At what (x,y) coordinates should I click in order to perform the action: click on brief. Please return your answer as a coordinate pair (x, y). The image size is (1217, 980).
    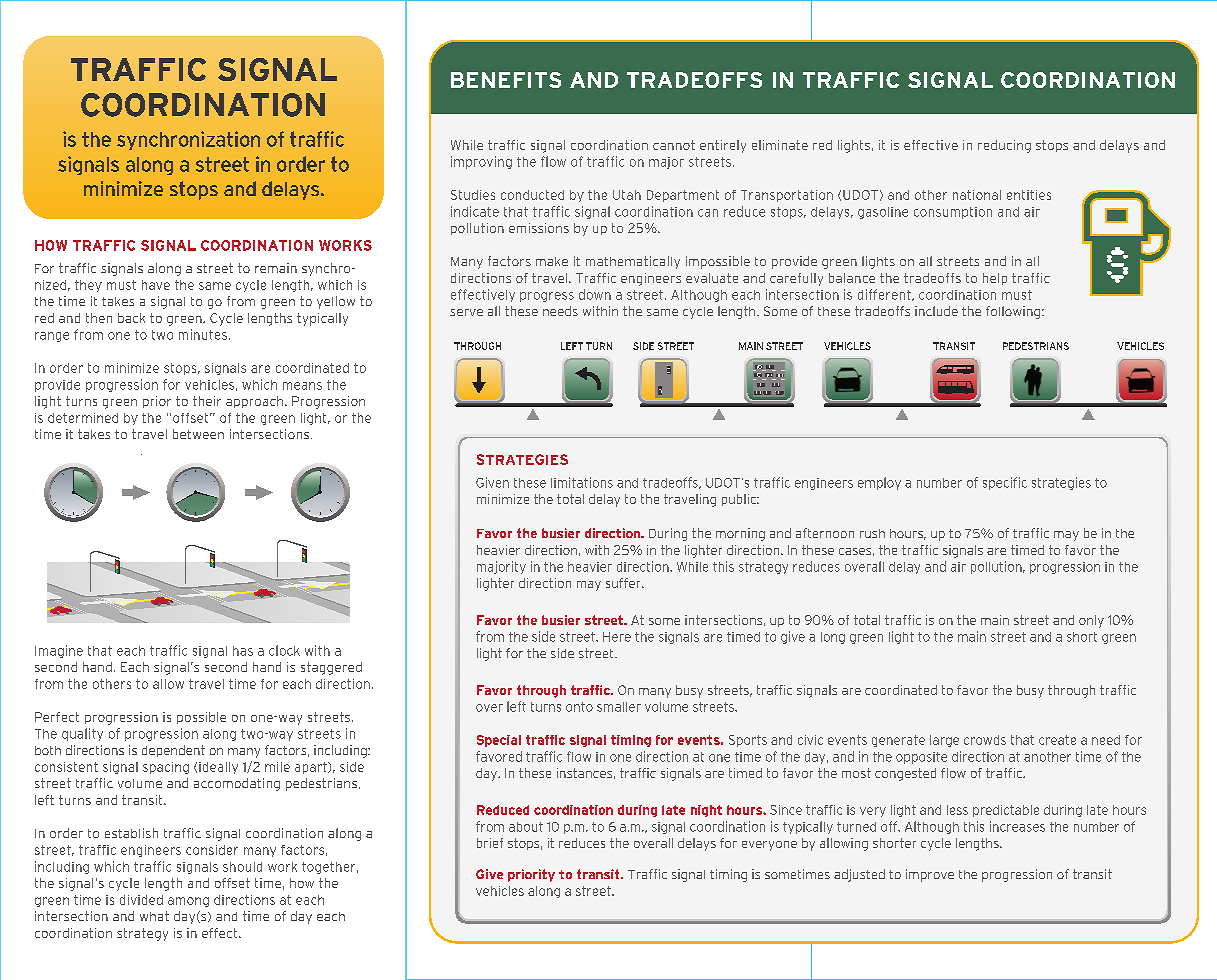
    Looking at the image, I should click on (490, 843).
